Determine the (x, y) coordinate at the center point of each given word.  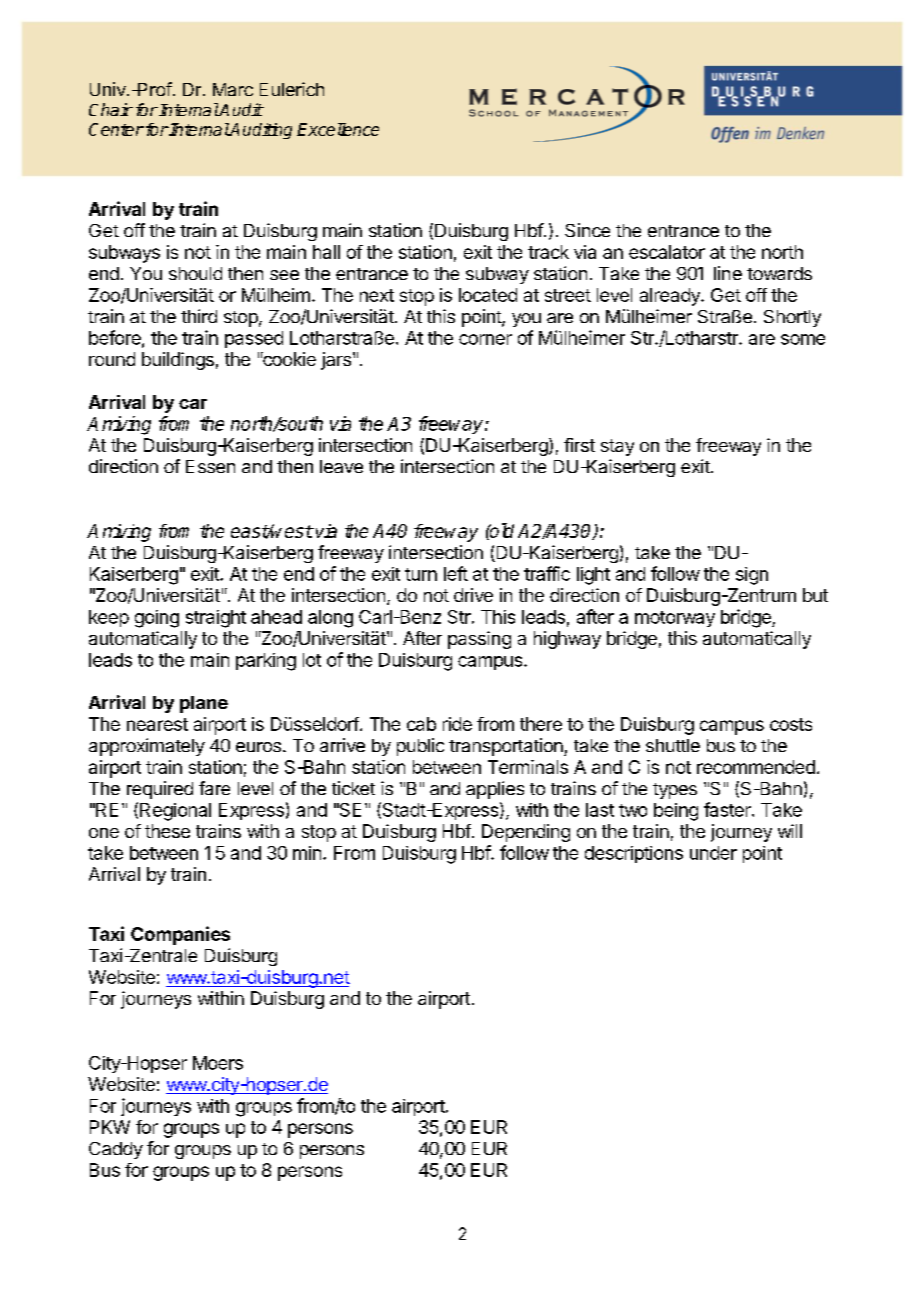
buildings (178, 361)
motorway (675, 619)
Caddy (116, 1150)
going (157, 619)
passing (479, 640)
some (803, 339)
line (728, 273)
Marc (233, 89)
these (167, 831)
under (713, 853)
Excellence (338, 129)
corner (485, 339)
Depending (526, 833)
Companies (180, 935)
